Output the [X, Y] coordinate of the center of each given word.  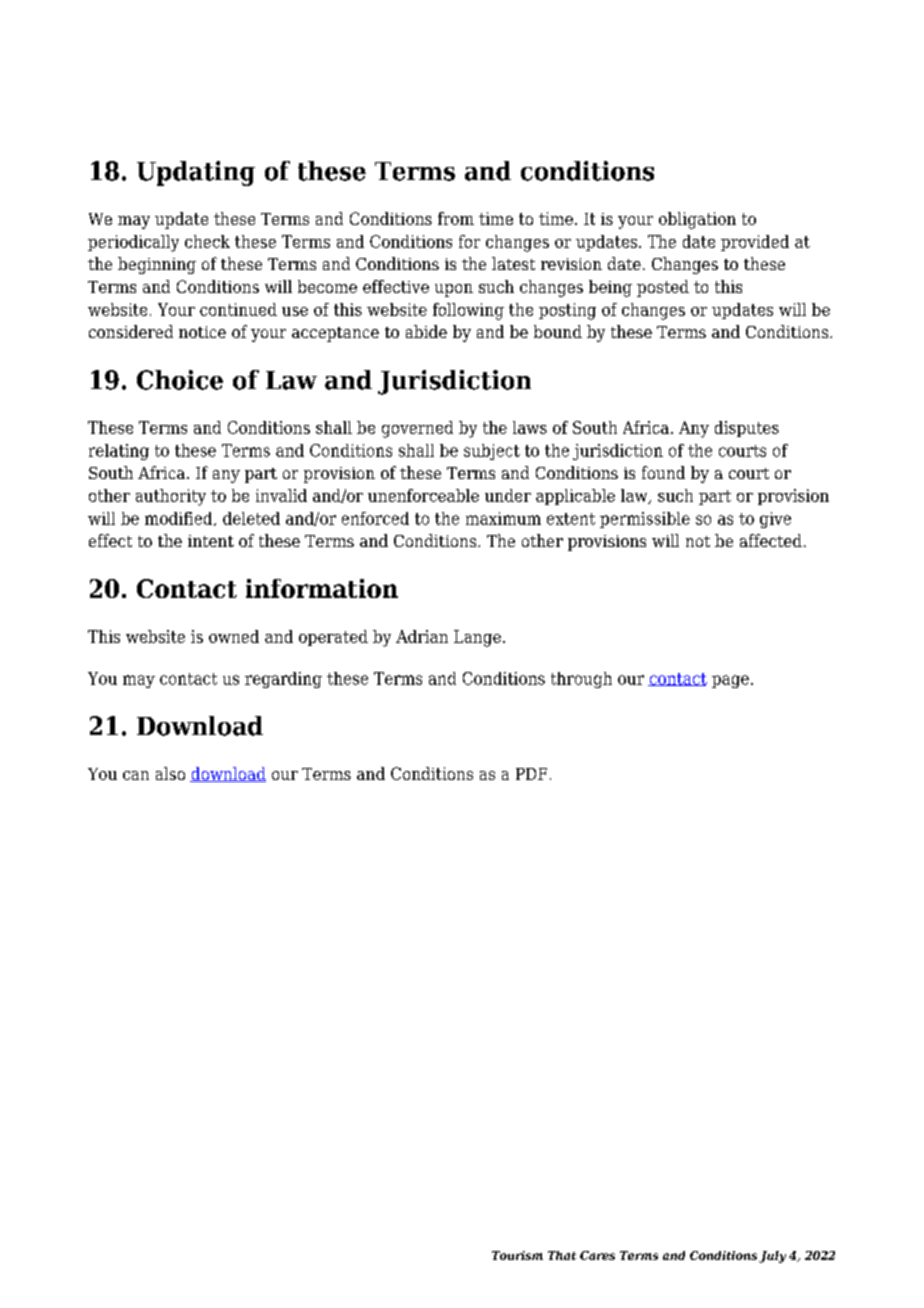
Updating [196, 173]
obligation [697, 220]
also [170, 773]
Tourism [517, 1255]
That [562, 1255]
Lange [477, 638]
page [730, 681]
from [456, 218]
